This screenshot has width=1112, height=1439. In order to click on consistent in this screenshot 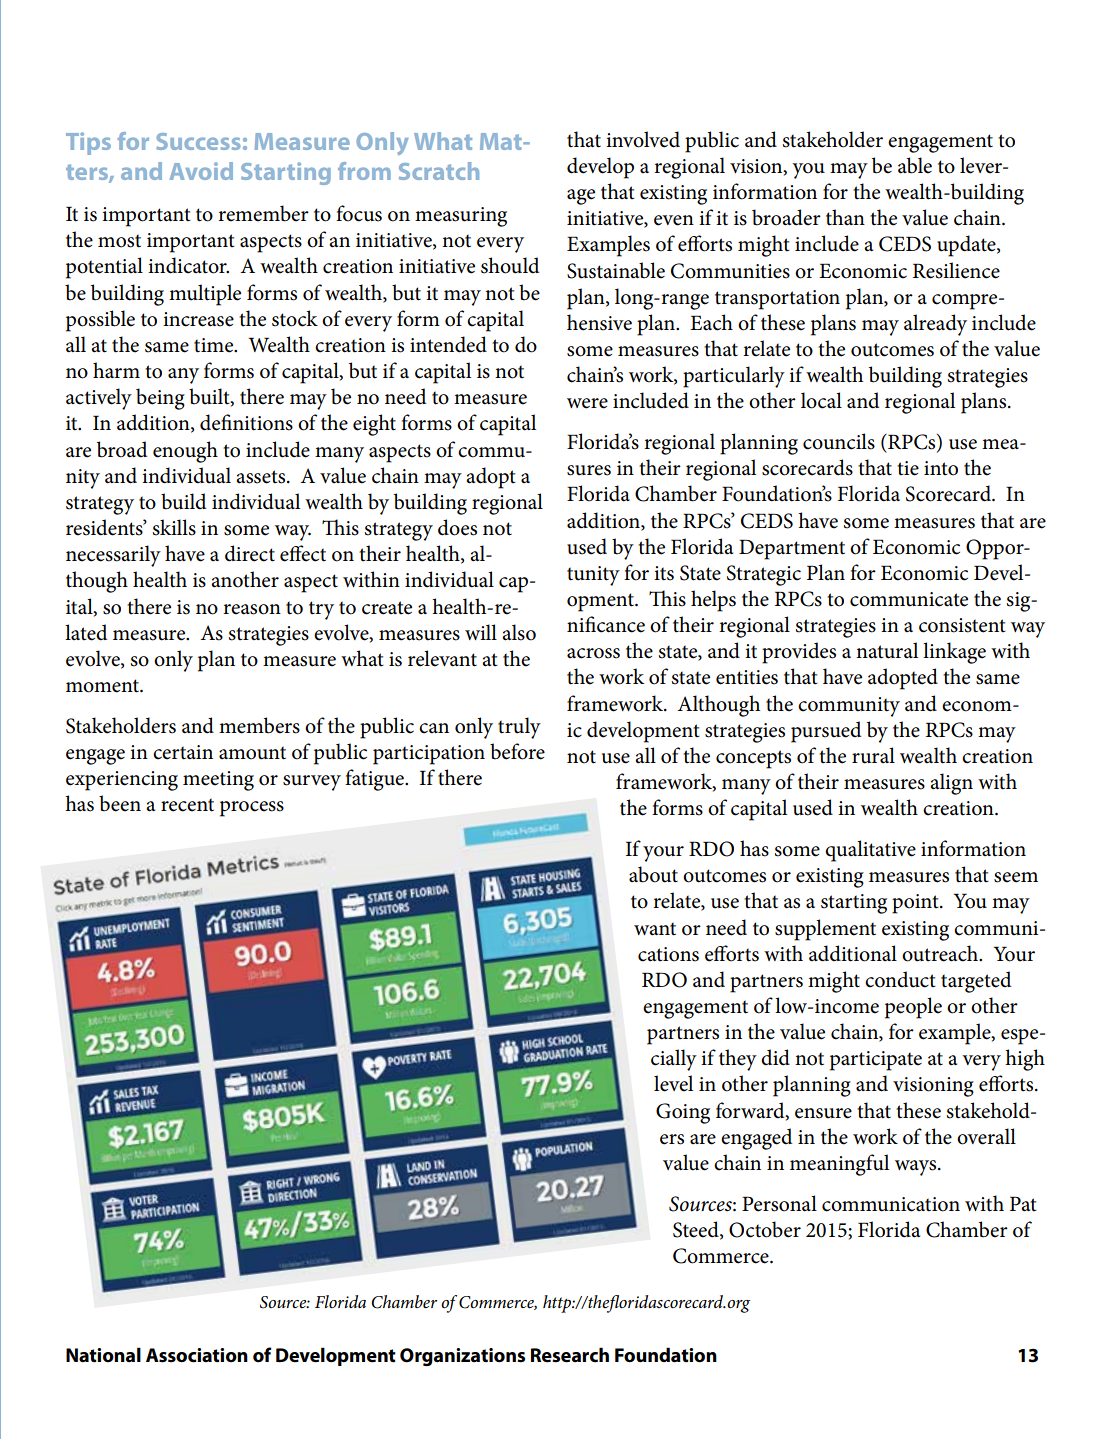, I will do `click(962, 625)`.
